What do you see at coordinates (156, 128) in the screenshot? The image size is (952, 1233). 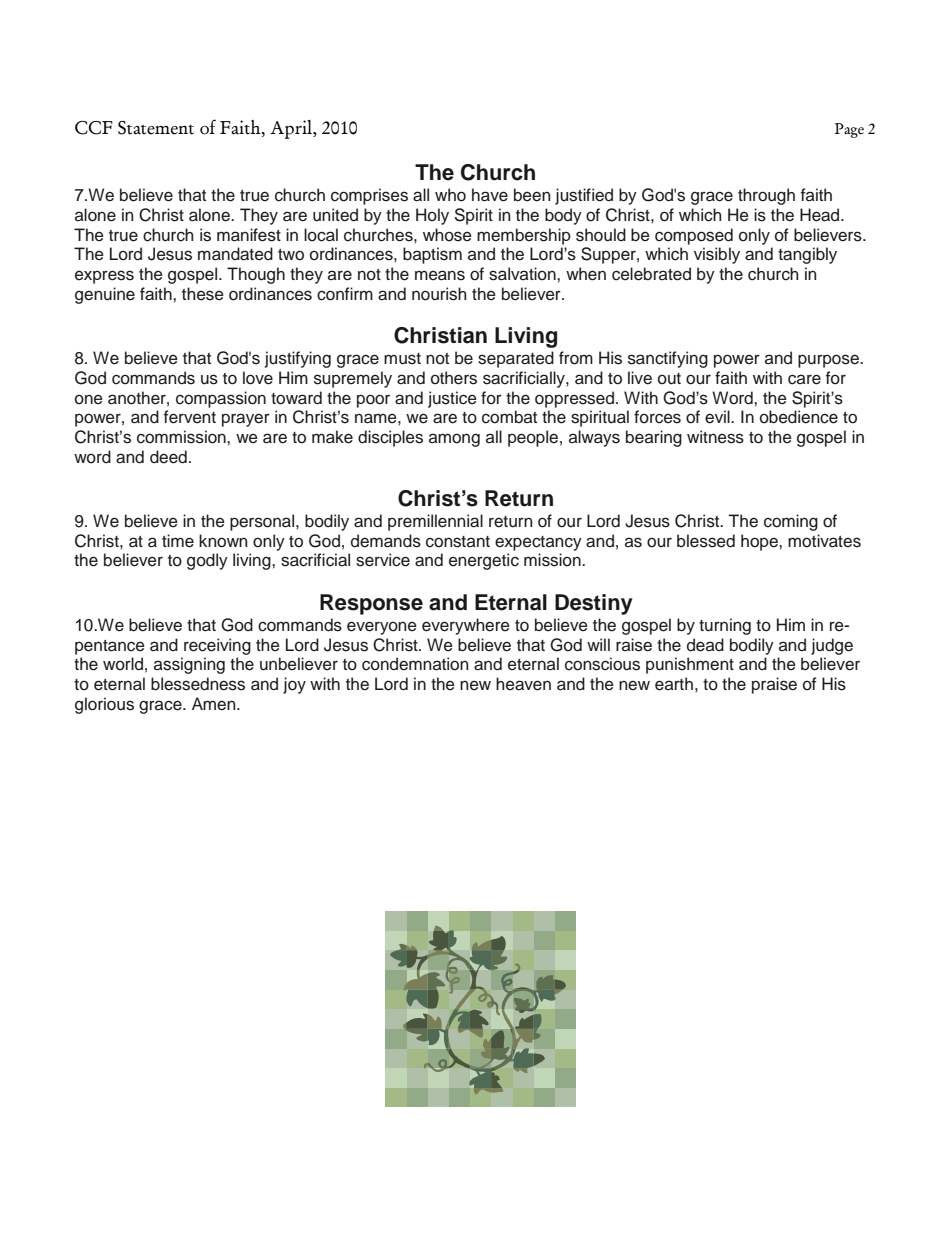 I see `Statement` at bounding box center [156, 128].
